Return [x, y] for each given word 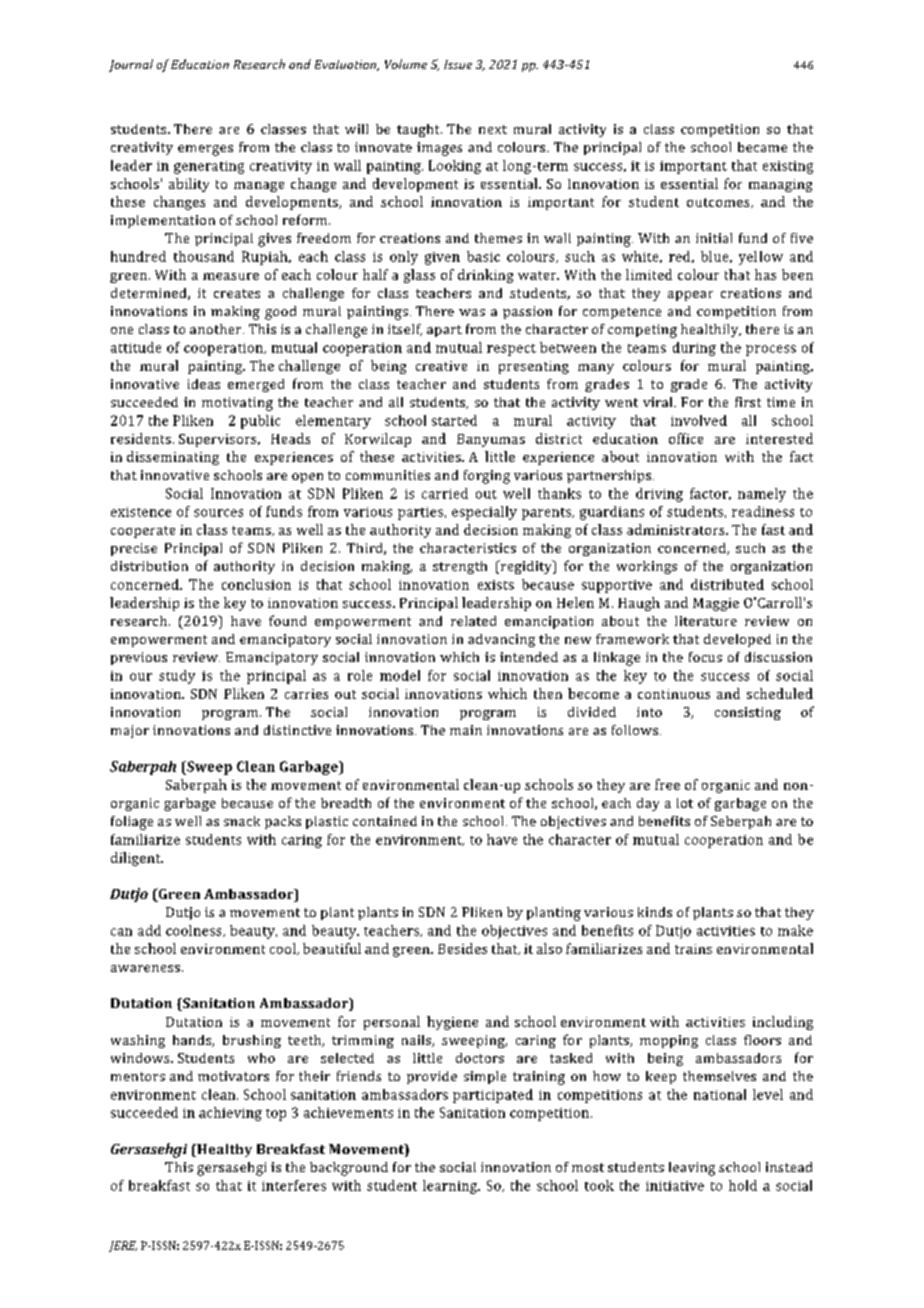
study [177, 677]
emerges [205, 150]
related [473, 621]
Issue [458, 64]
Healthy [223, 1150]
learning [451, 1187]
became [762, 147]
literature [706, 621]
